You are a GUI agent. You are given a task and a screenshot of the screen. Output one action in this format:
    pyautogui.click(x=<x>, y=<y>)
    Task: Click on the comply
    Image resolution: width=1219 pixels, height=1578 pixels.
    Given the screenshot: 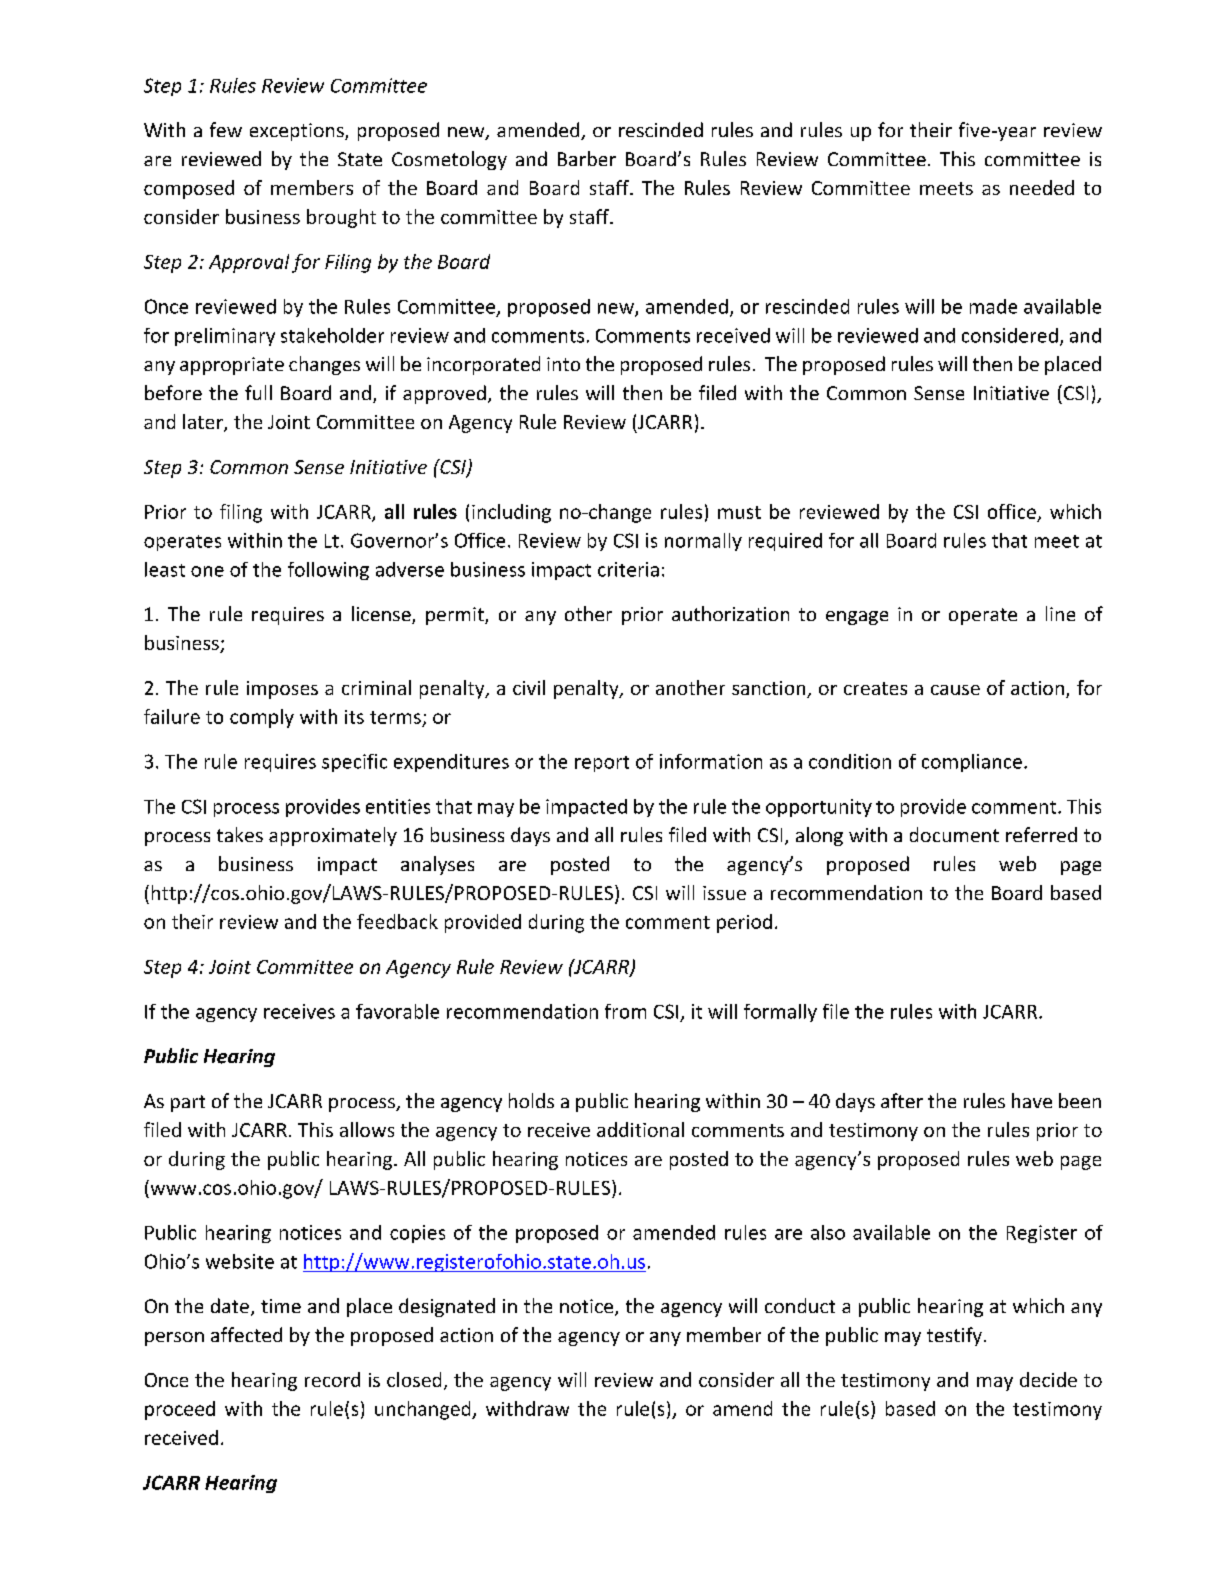 What is the action you would take?
    pyautogui.click(x=262, y=718)
